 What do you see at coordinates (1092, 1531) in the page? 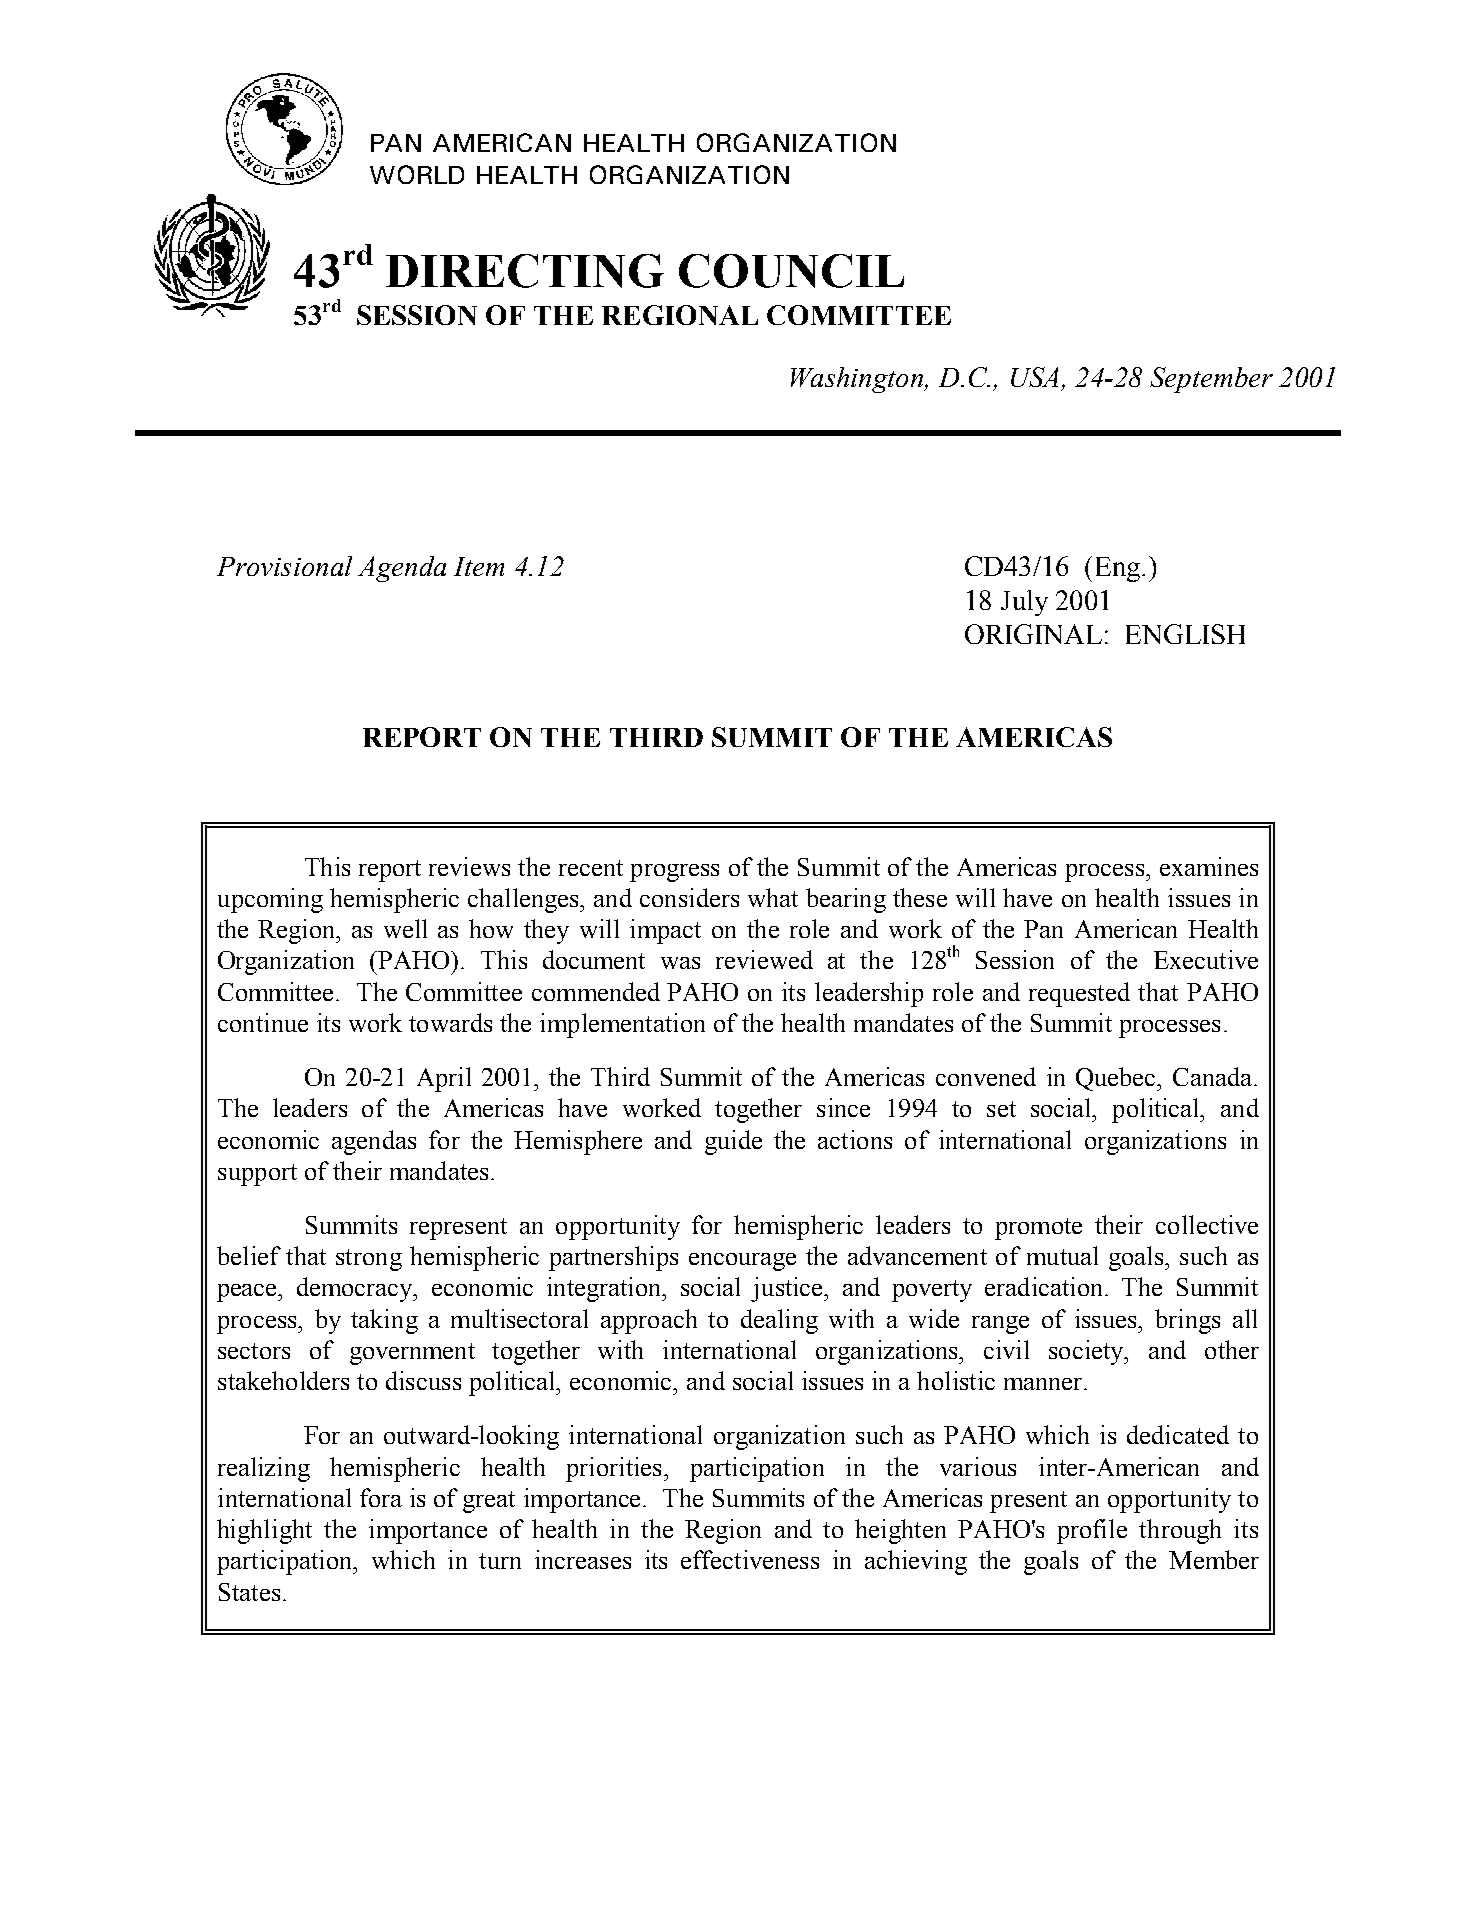
I see `profile` at bounding box center [1092, 1531].
